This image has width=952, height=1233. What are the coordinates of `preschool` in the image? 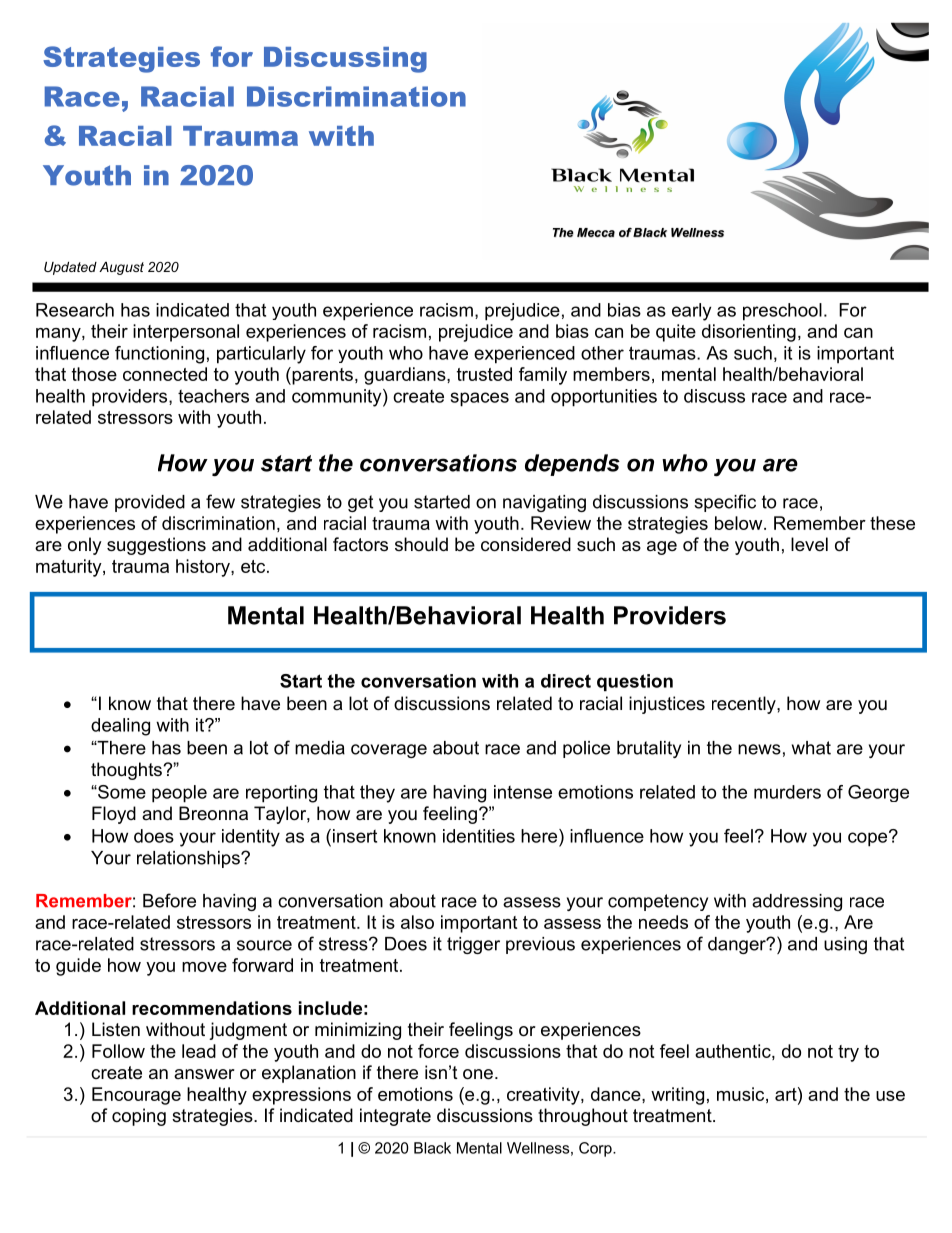 It's located at (782, 312).
